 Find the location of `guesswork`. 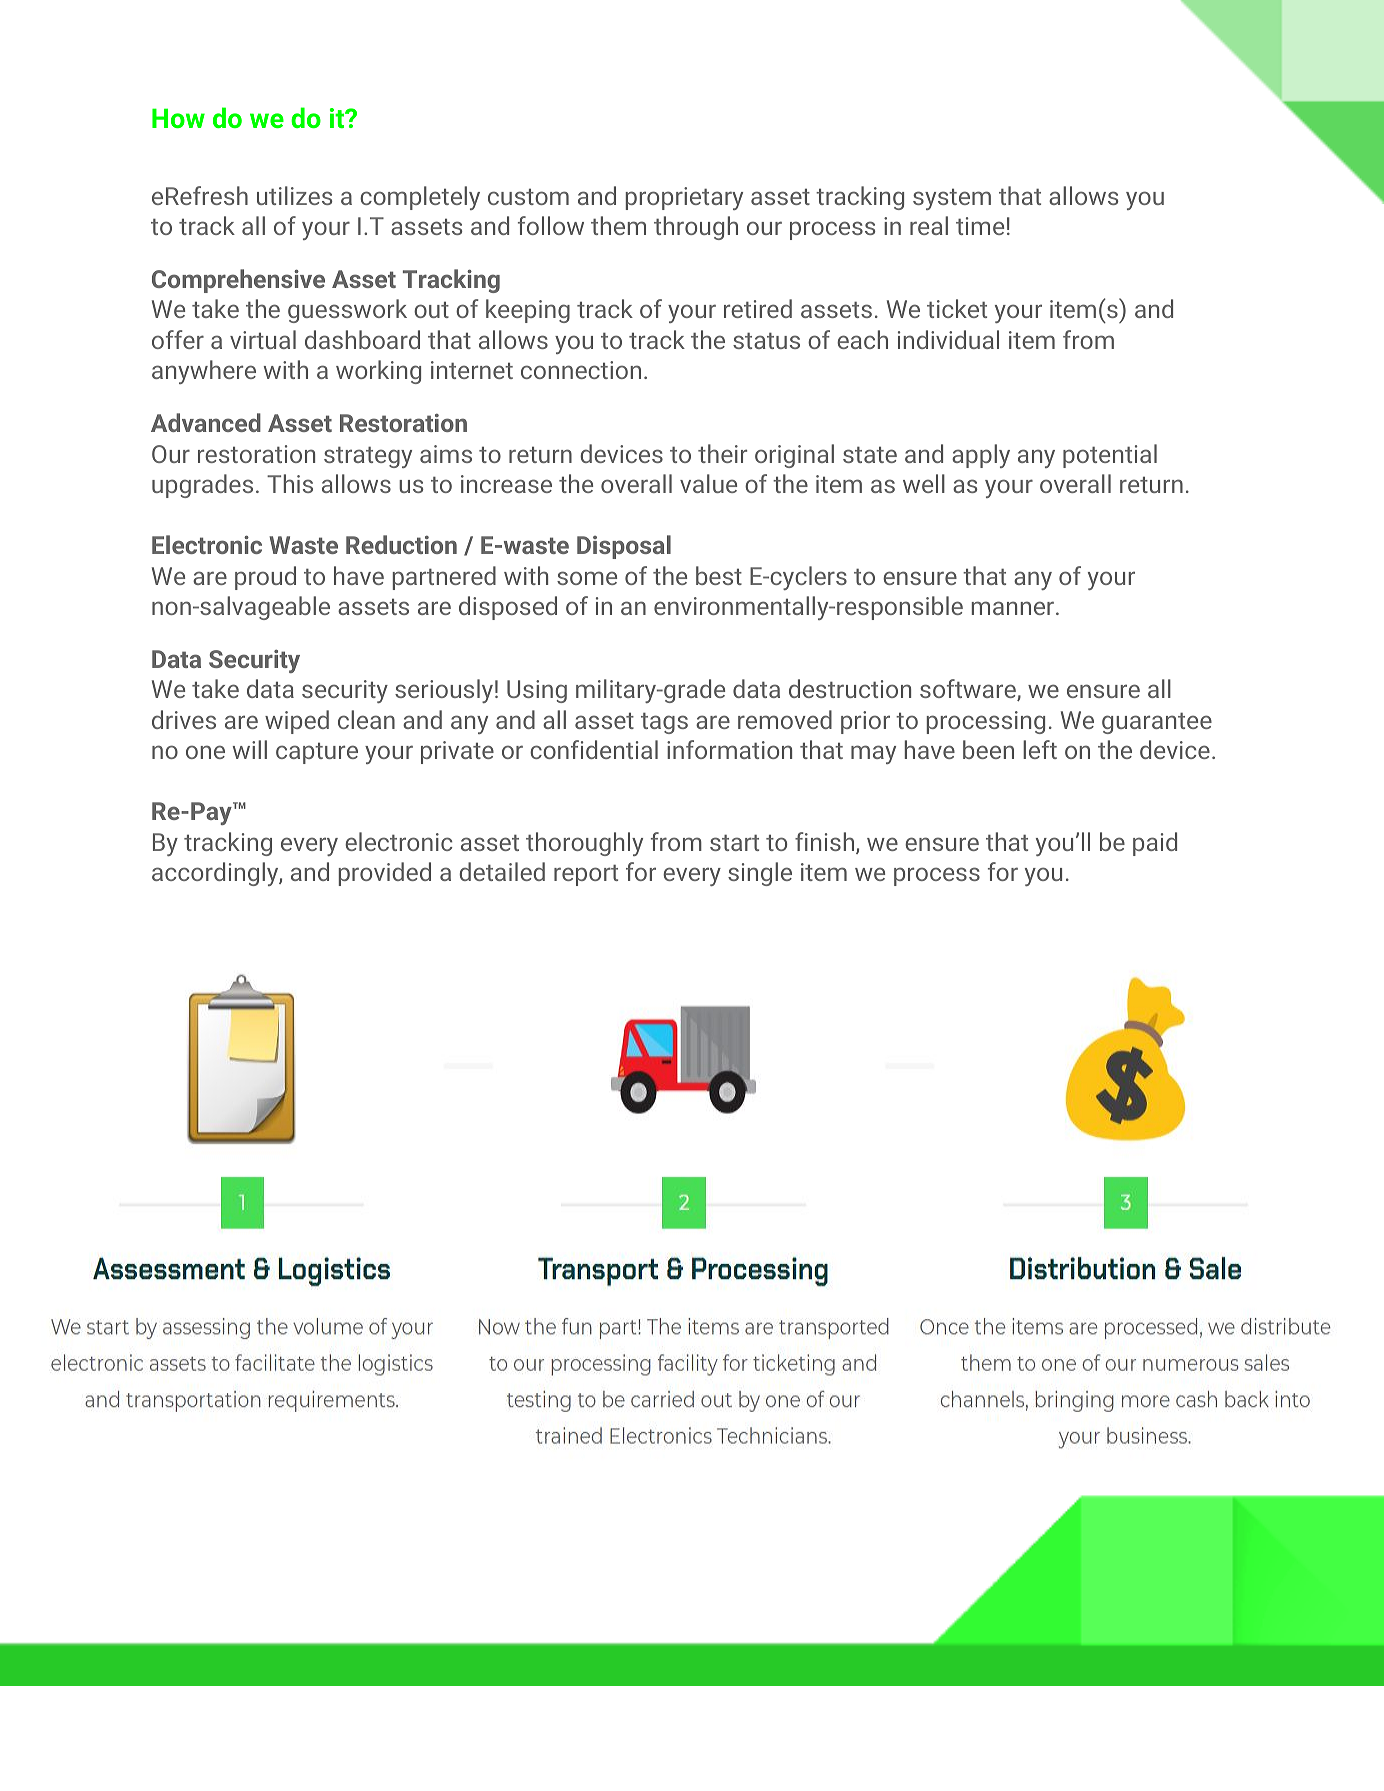

guesswork is located at coordinates (347, 311).
